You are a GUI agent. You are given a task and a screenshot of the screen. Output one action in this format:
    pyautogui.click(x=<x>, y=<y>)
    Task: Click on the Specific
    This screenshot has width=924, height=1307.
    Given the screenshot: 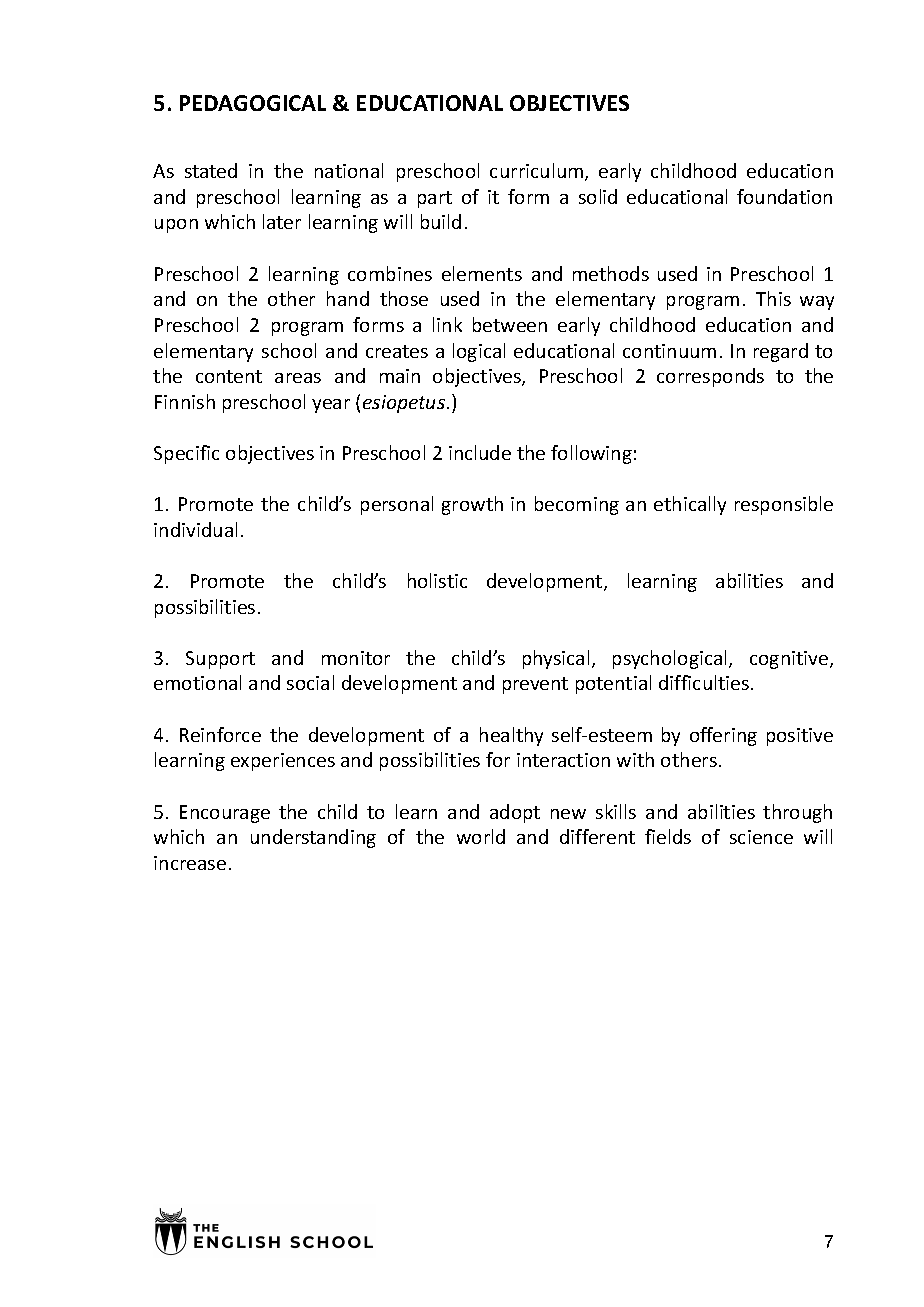 What is the action you would take?
    pyautogui.click(x=186, y=454)
